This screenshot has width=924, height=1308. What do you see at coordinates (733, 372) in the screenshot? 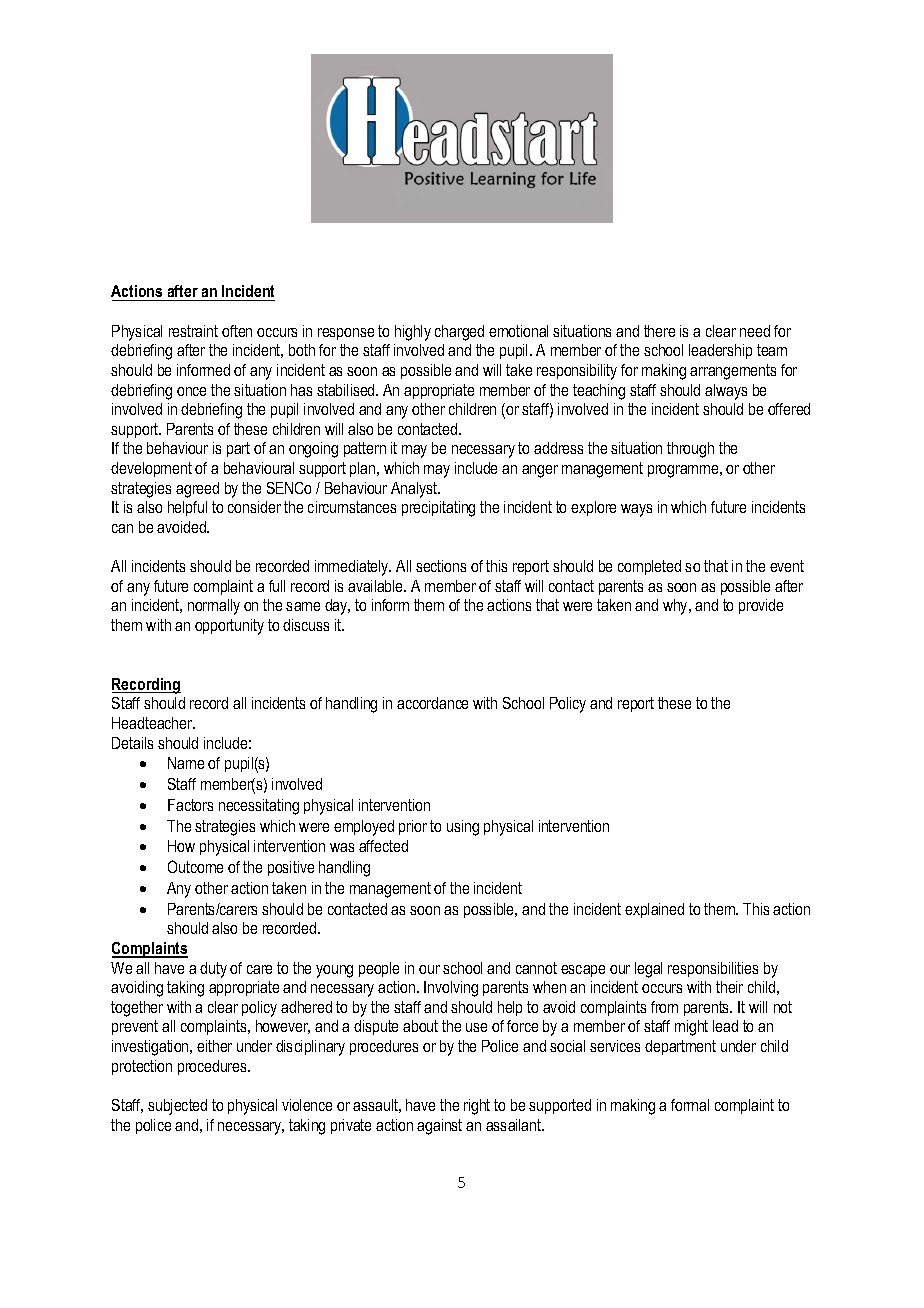
I see `arrangements` at bounding box center [733, 372].
